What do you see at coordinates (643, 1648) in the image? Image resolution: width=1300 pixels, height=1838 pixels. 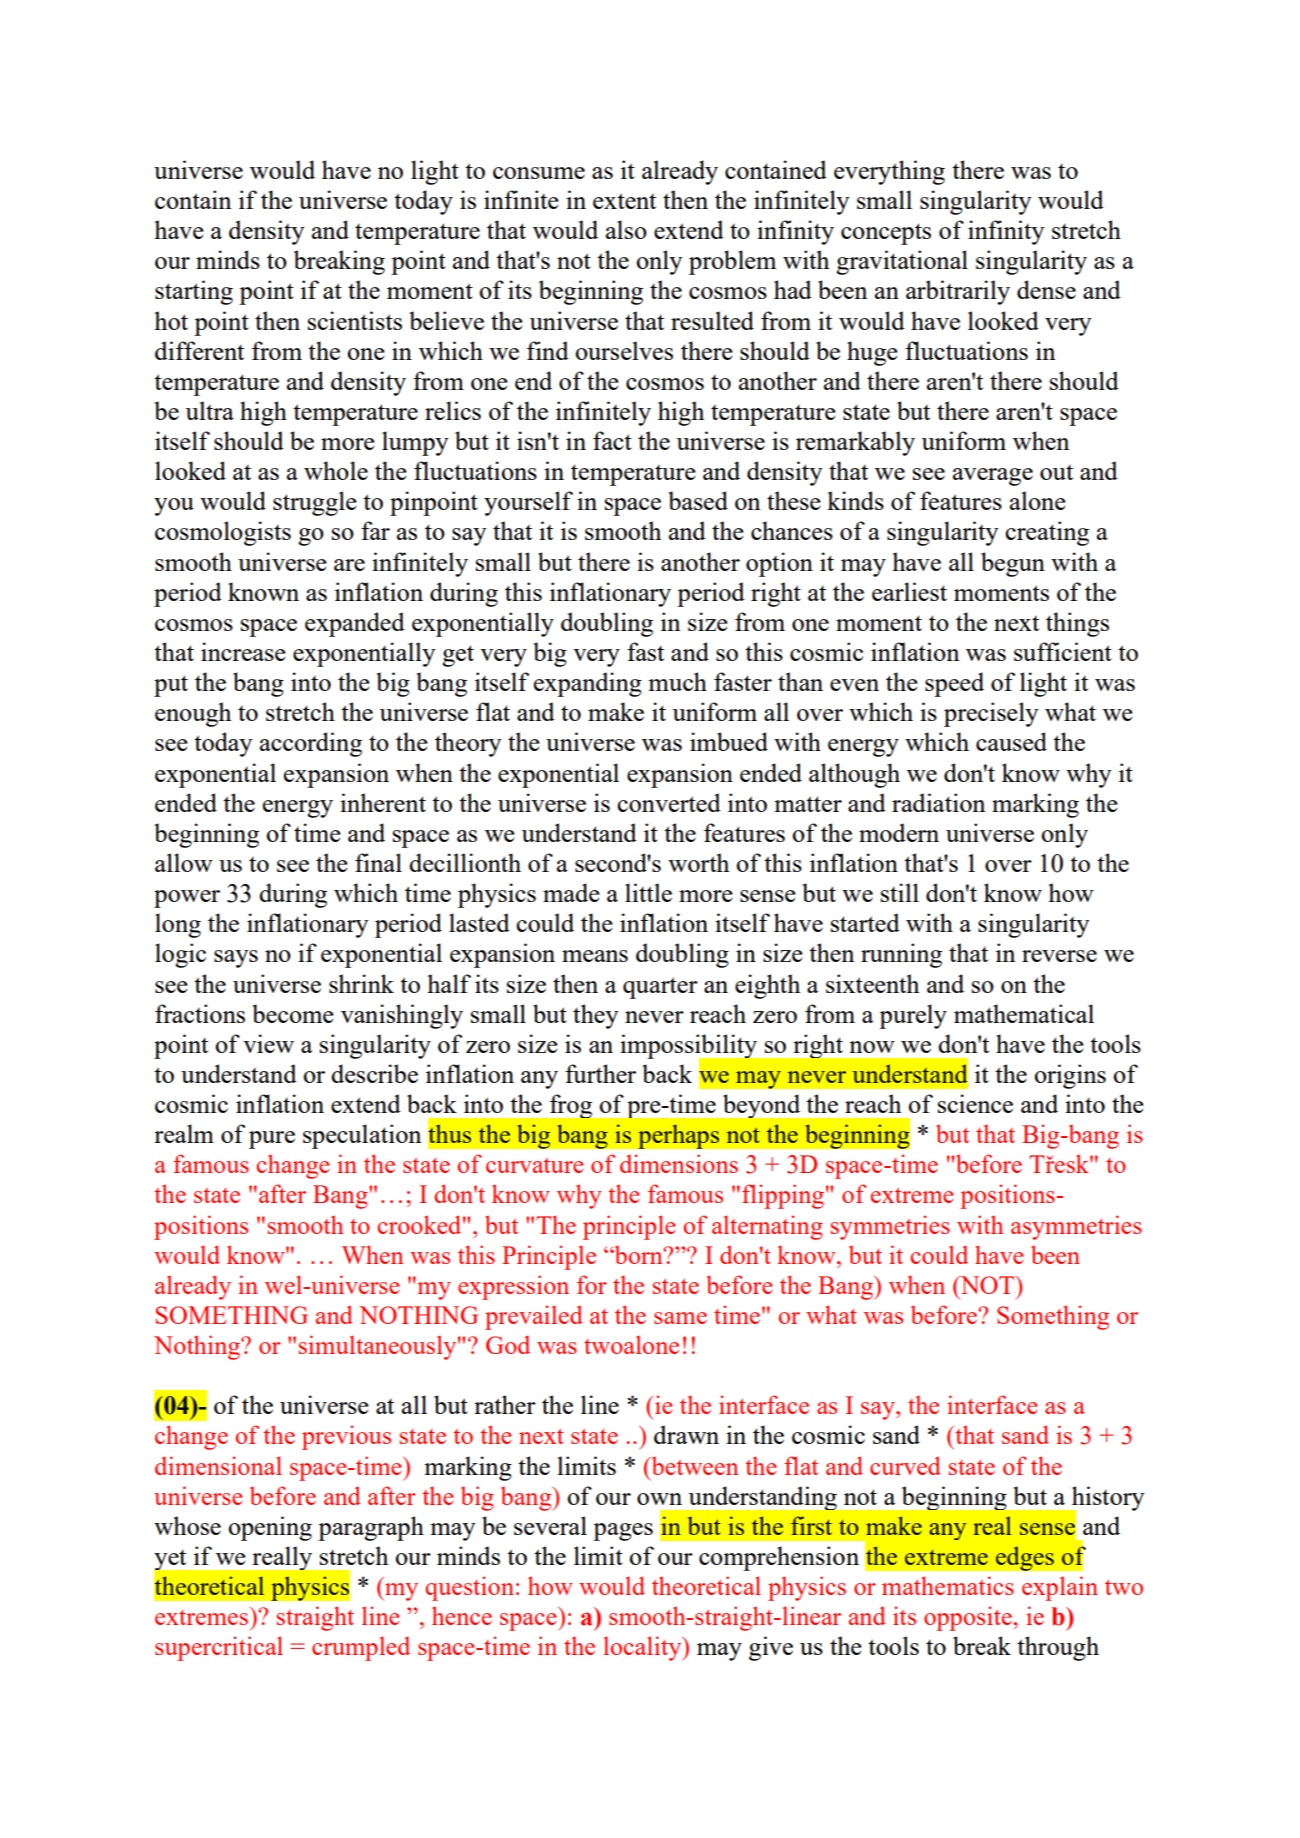 I see `locality` at bounding box center [643, 1648].
